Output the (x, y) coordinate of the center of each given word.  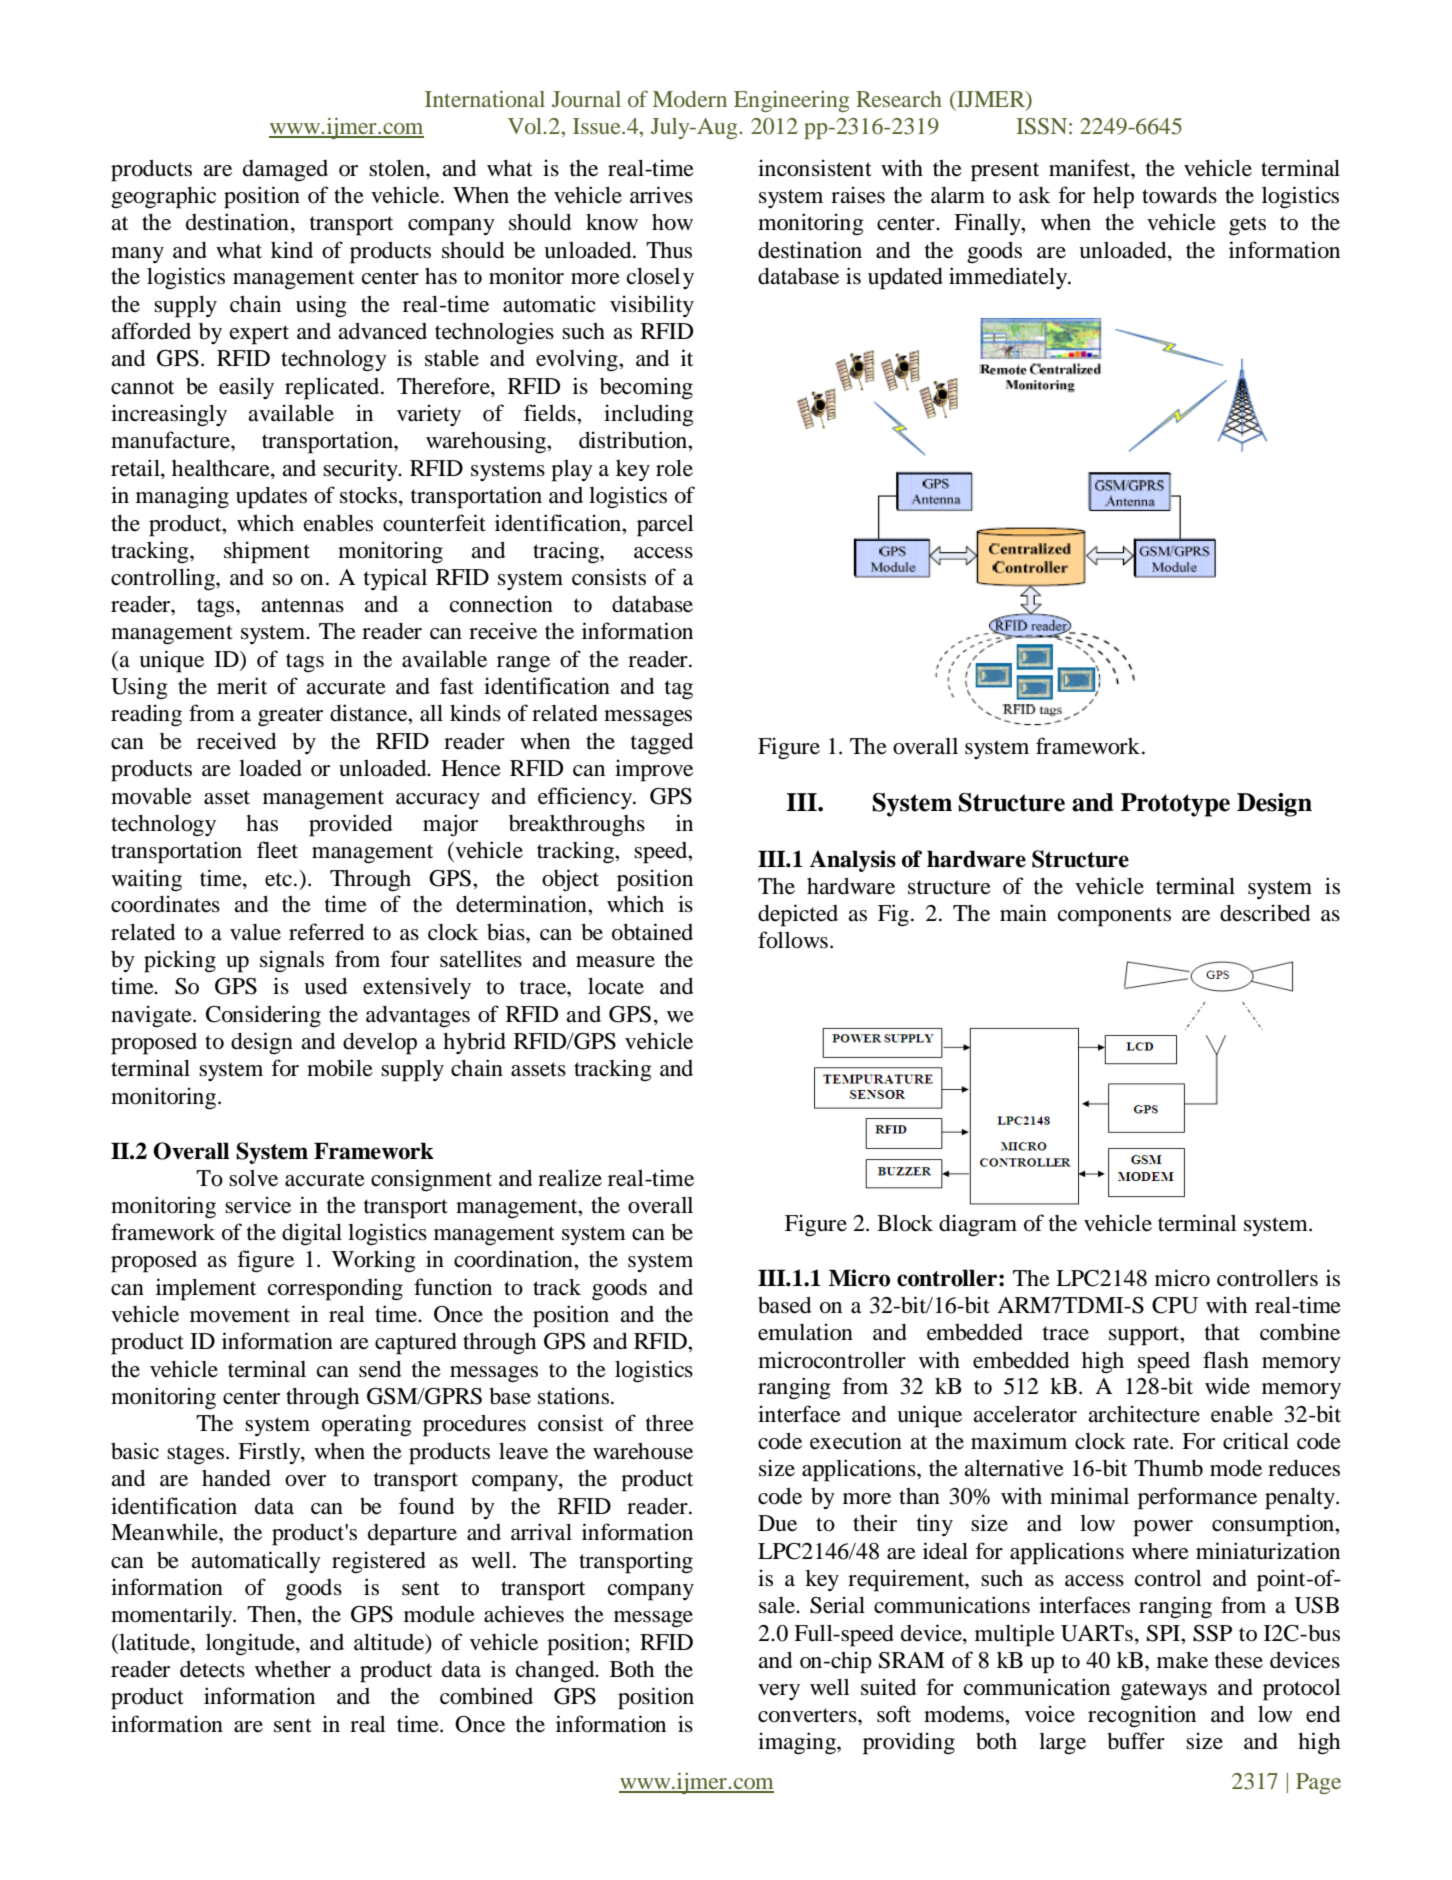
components (1114, 917)
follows (793, 940)
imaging (798, 1743)
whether (293, 1669)
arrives (661, 195)
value (255, 932)
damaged (285, 171)
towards (1179, 195)
